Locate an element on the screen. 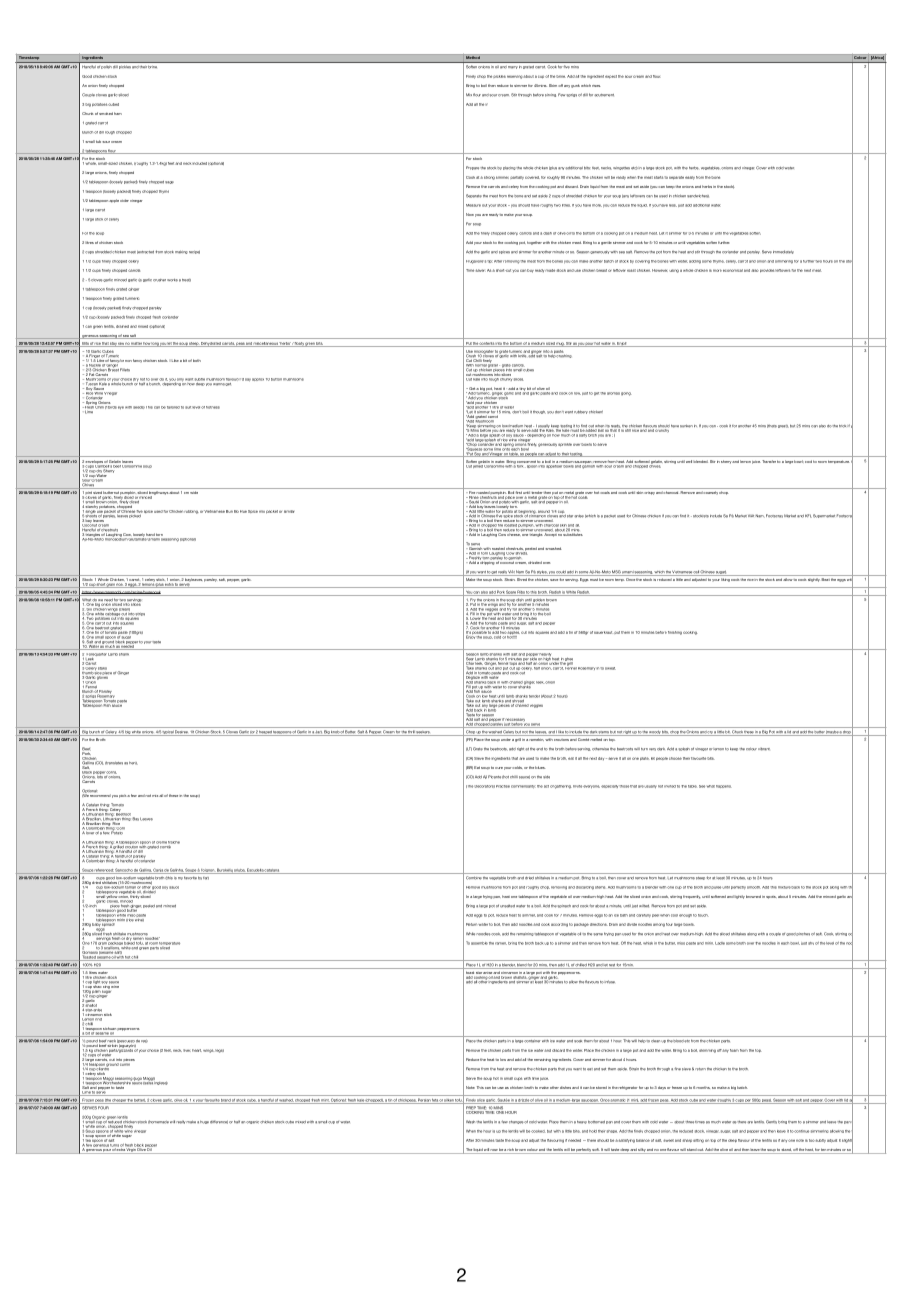  knife is located at coordinates (522, 355).
